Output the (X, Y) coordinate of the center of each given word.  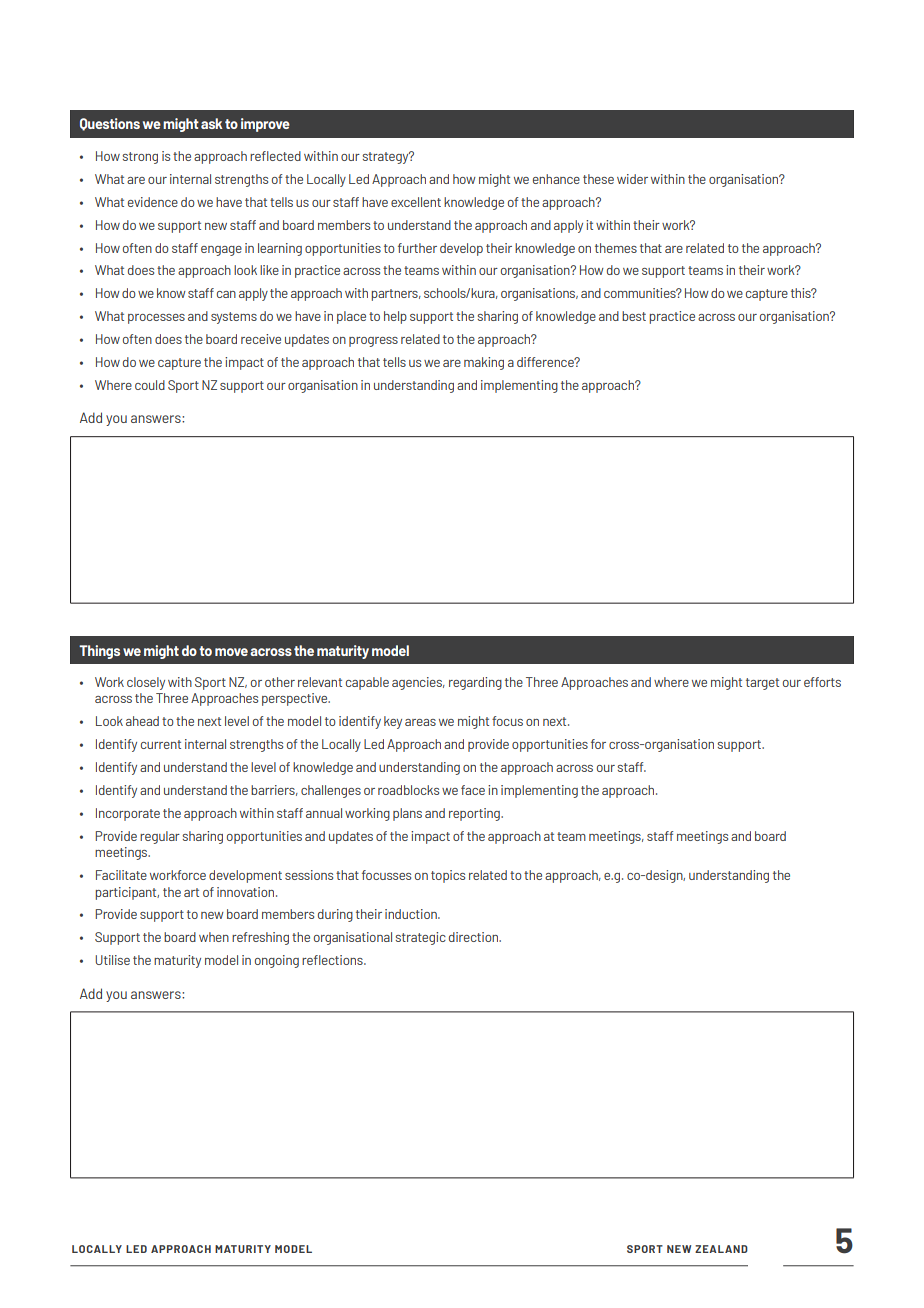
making (484, 363)
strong (140, 158)
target (762, 684)
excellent (416, 202)
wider (632, 179)
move (231, 652)
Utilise (112, 960)
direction (475, 937)
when (214, 937)
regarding (475, 683)
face (473, 790)
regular (160, 837)
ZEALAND (721, 1249)
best (634, 316)
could (150, 385)
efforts (822, 682)
